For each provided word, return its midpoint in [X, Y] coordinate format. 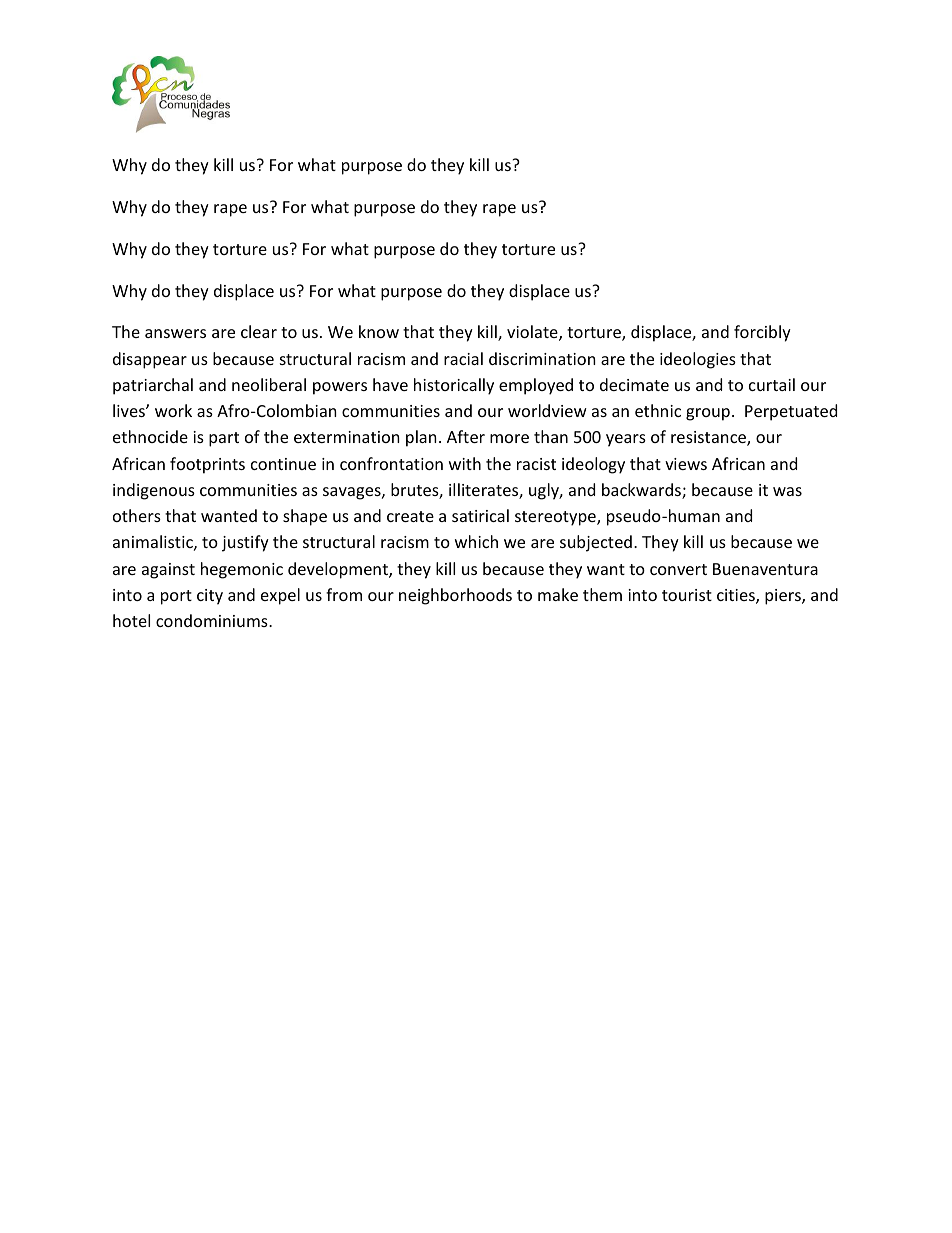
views [686, 464]
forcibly [762, 333]
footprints [207, 465]
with [465, 463]
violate [533, 333]
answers [175, 333]
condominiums [213, 620]
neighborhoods [455, 596]
